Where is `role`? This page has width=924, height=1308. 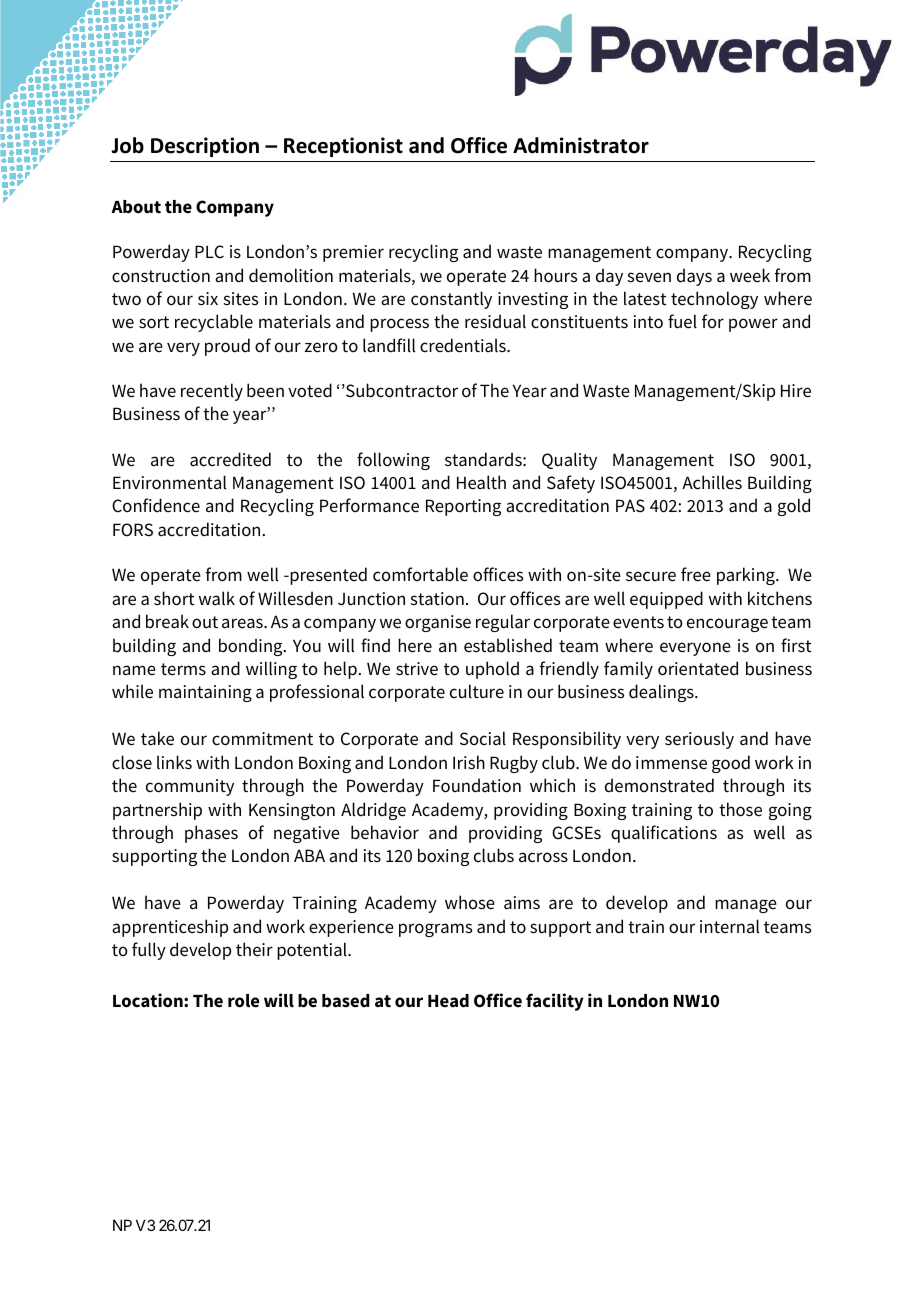
role is located at coordinates (243, 1001).
